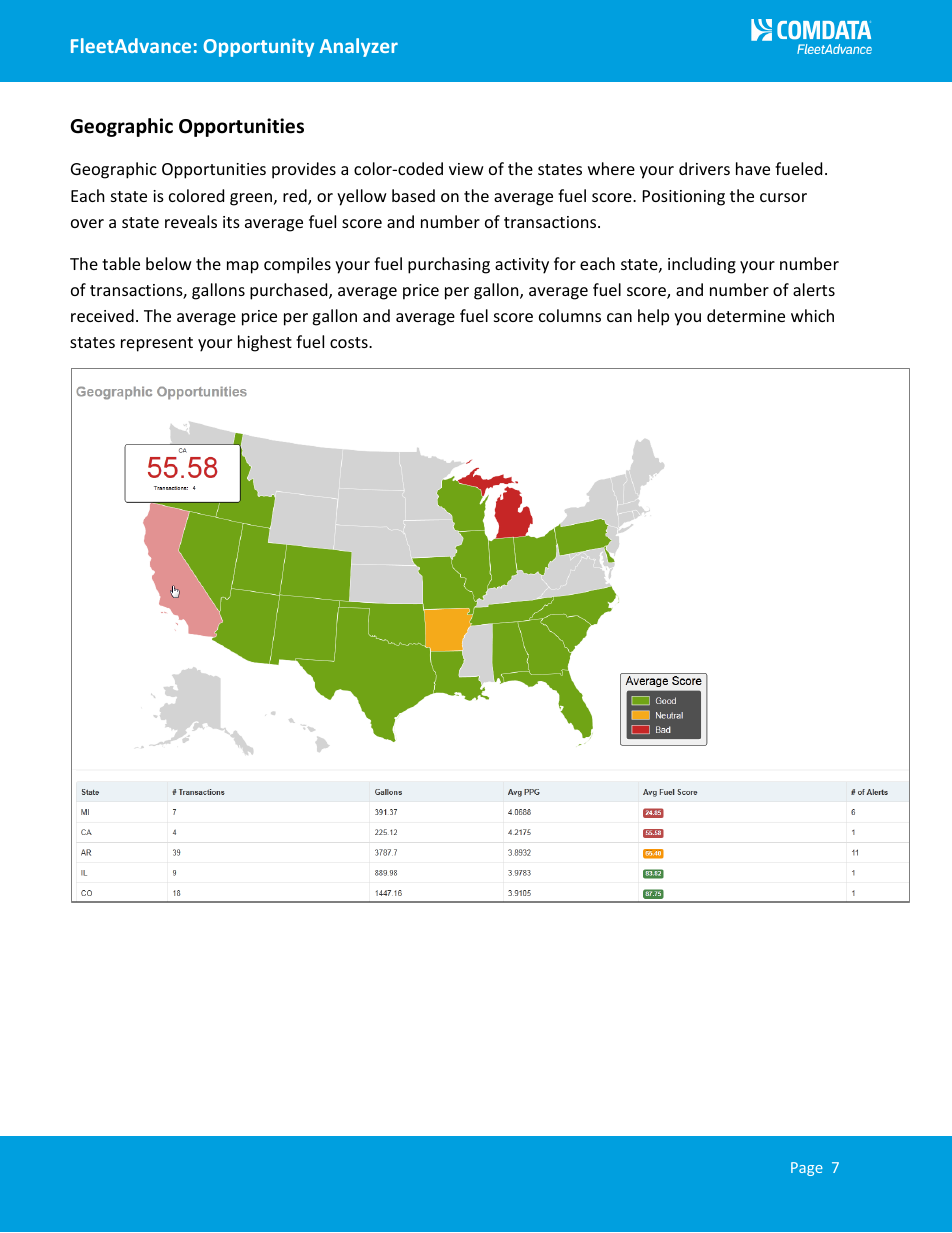 The width and height of the screenshot is (952, 1233). Describe the element at coordinates (807, 1169) in the screenshot. I see `Page` at that location.
